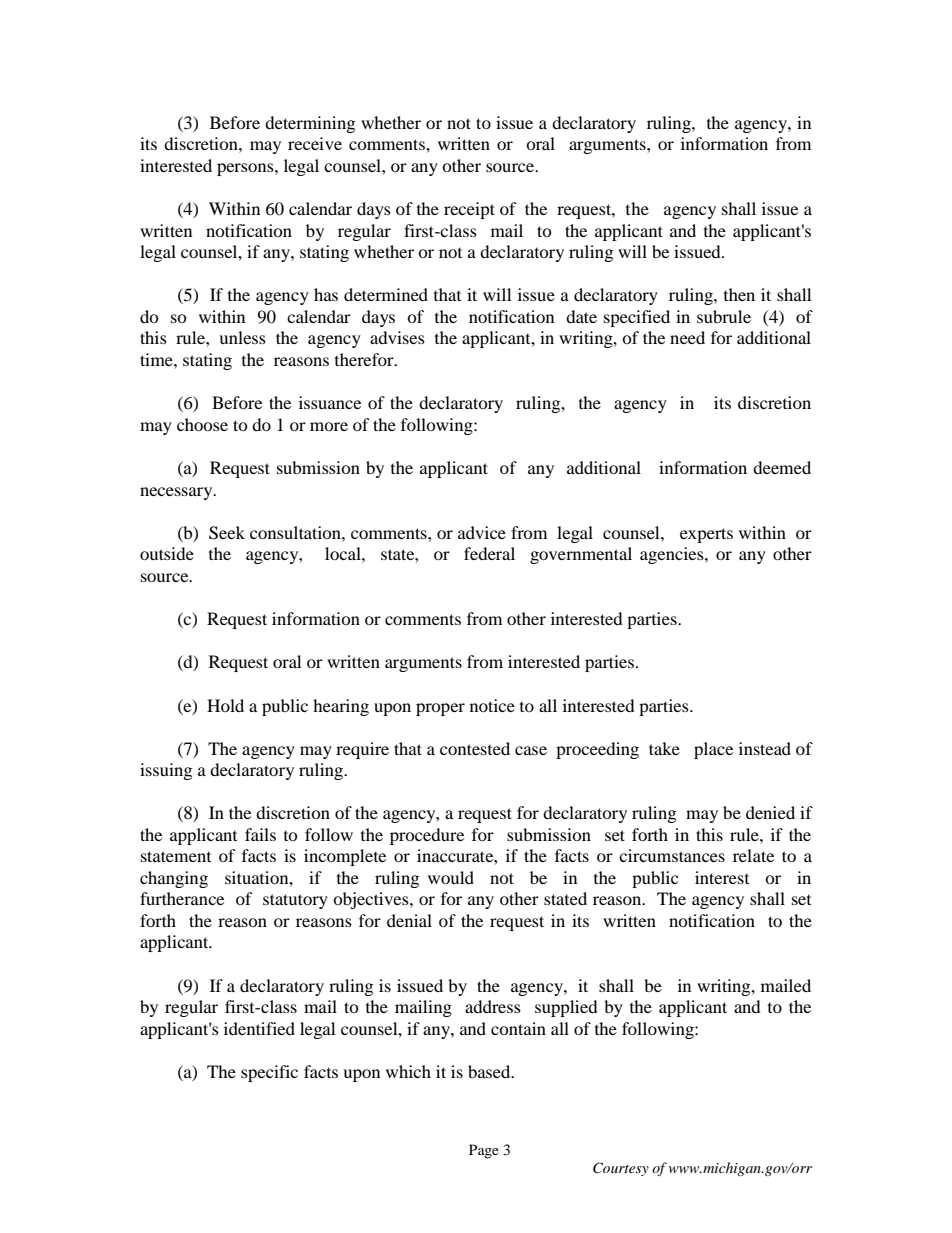 Image resolution: width=952 pixels, height=1233 pixels. I want to click on Page, so click(484, 1151).
